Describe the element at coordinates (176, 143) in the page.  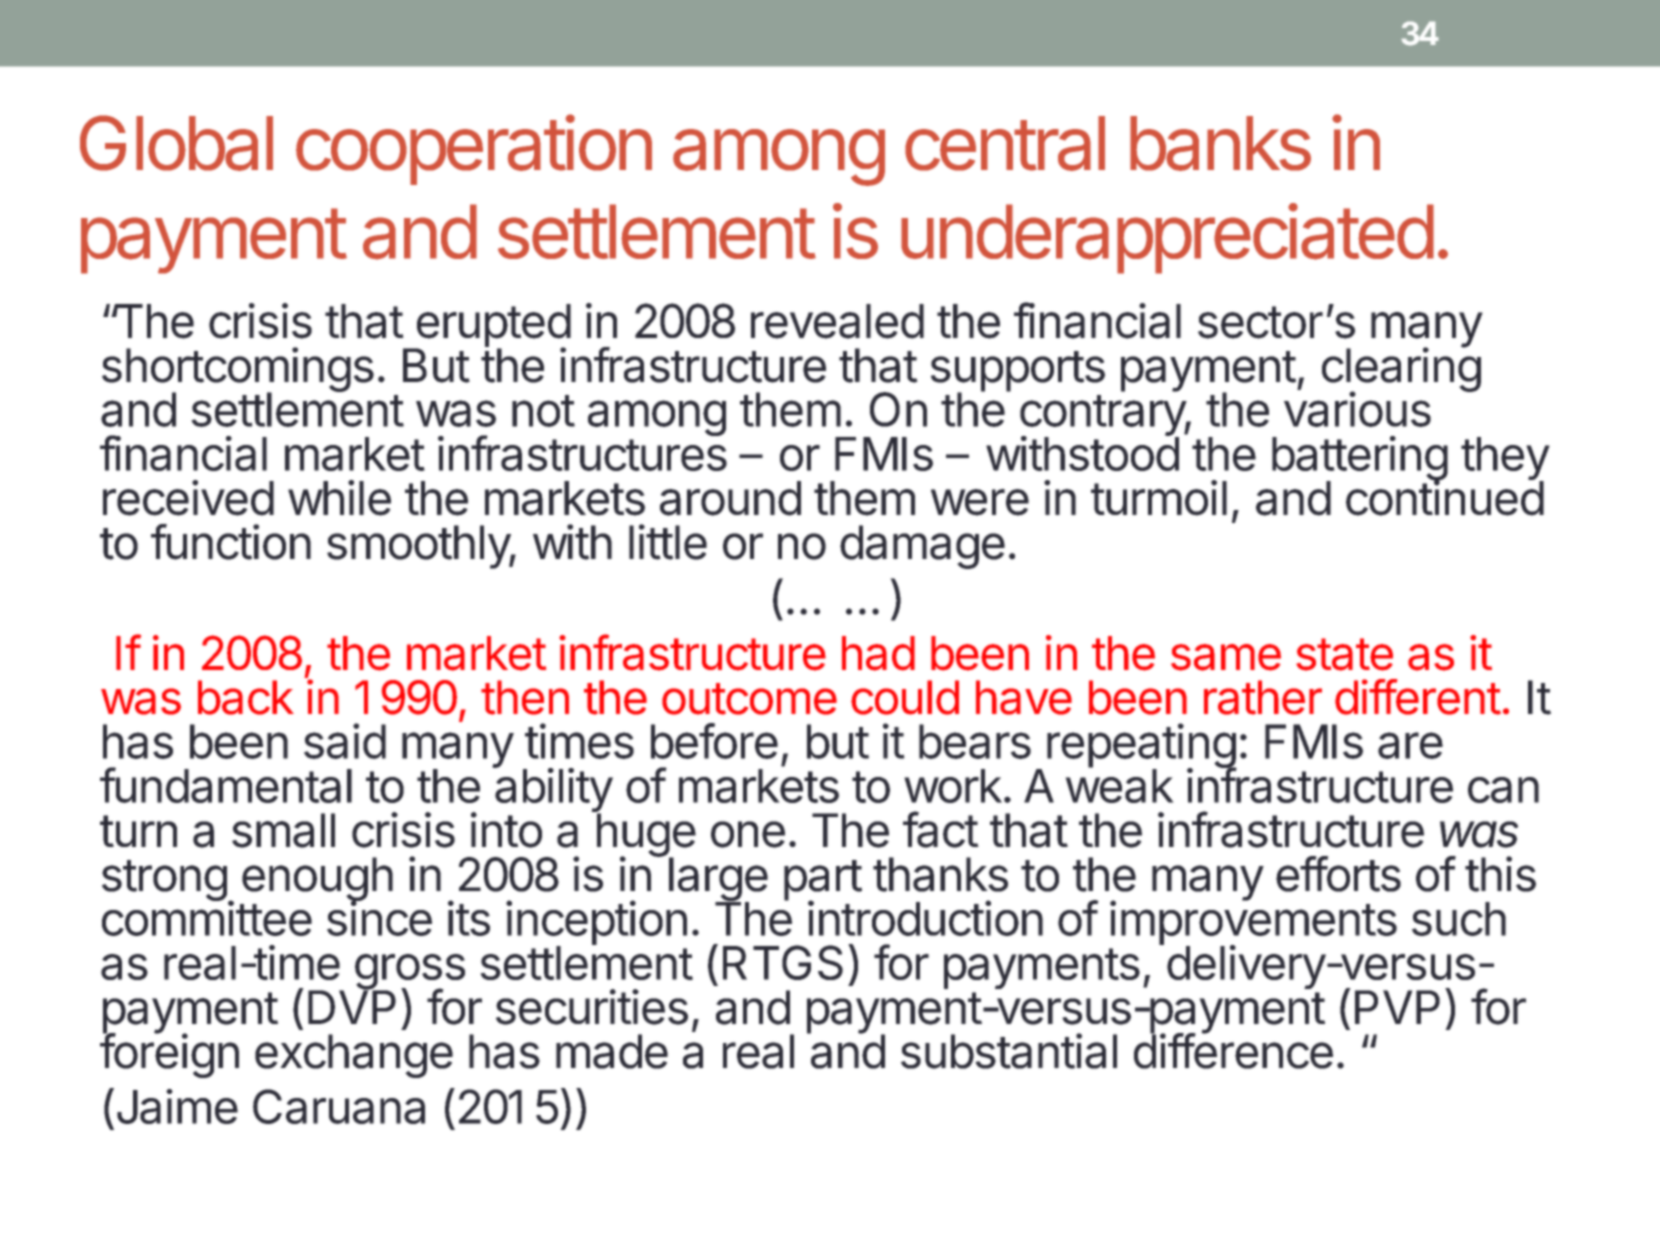
I see `Global` at that location.
